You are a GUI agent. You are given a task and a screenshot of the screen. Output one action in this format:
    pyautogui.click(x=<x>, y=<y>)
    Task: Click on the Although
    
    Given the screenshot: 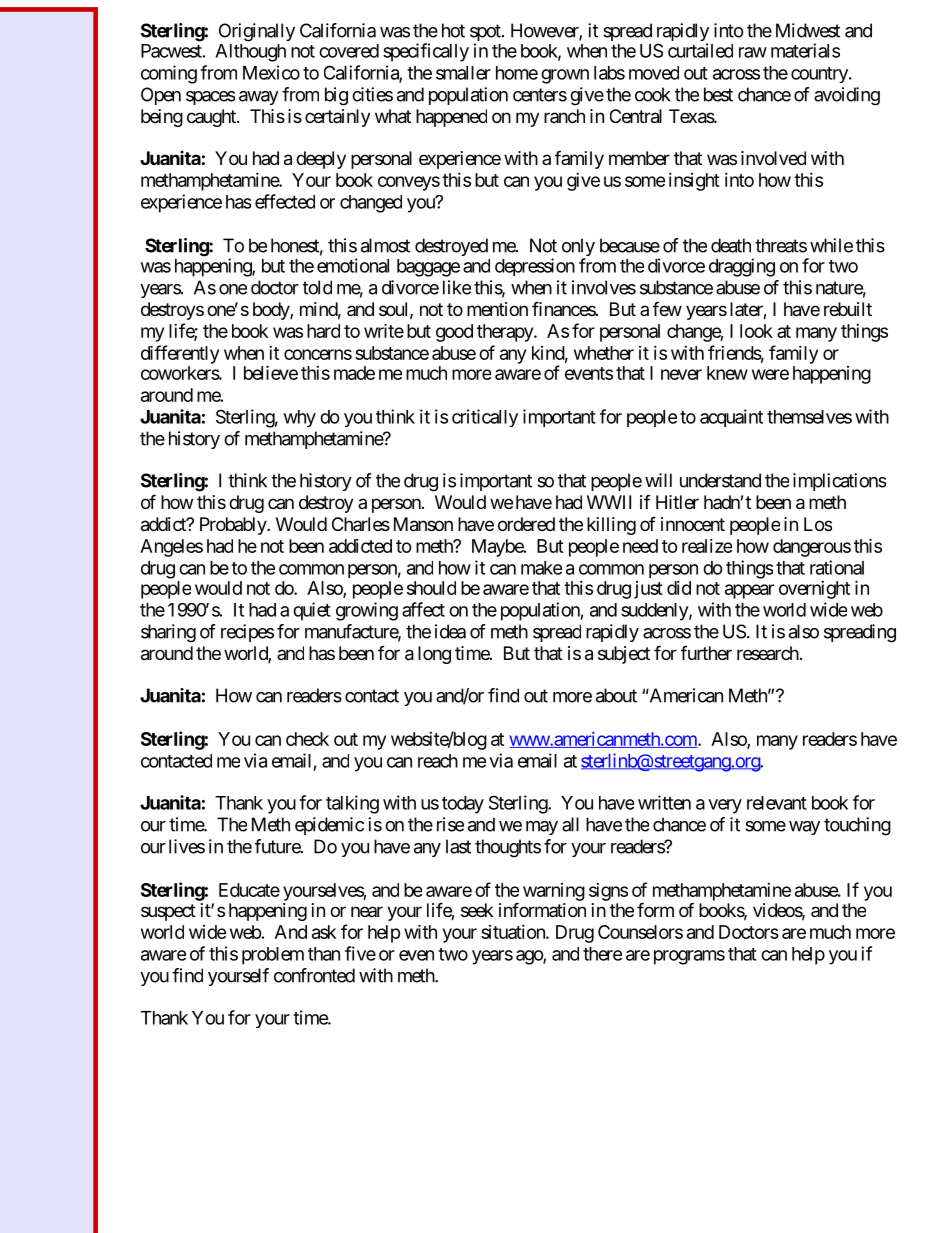 What is the action you would take?
    pyautogui.click(x=250, y=53)
